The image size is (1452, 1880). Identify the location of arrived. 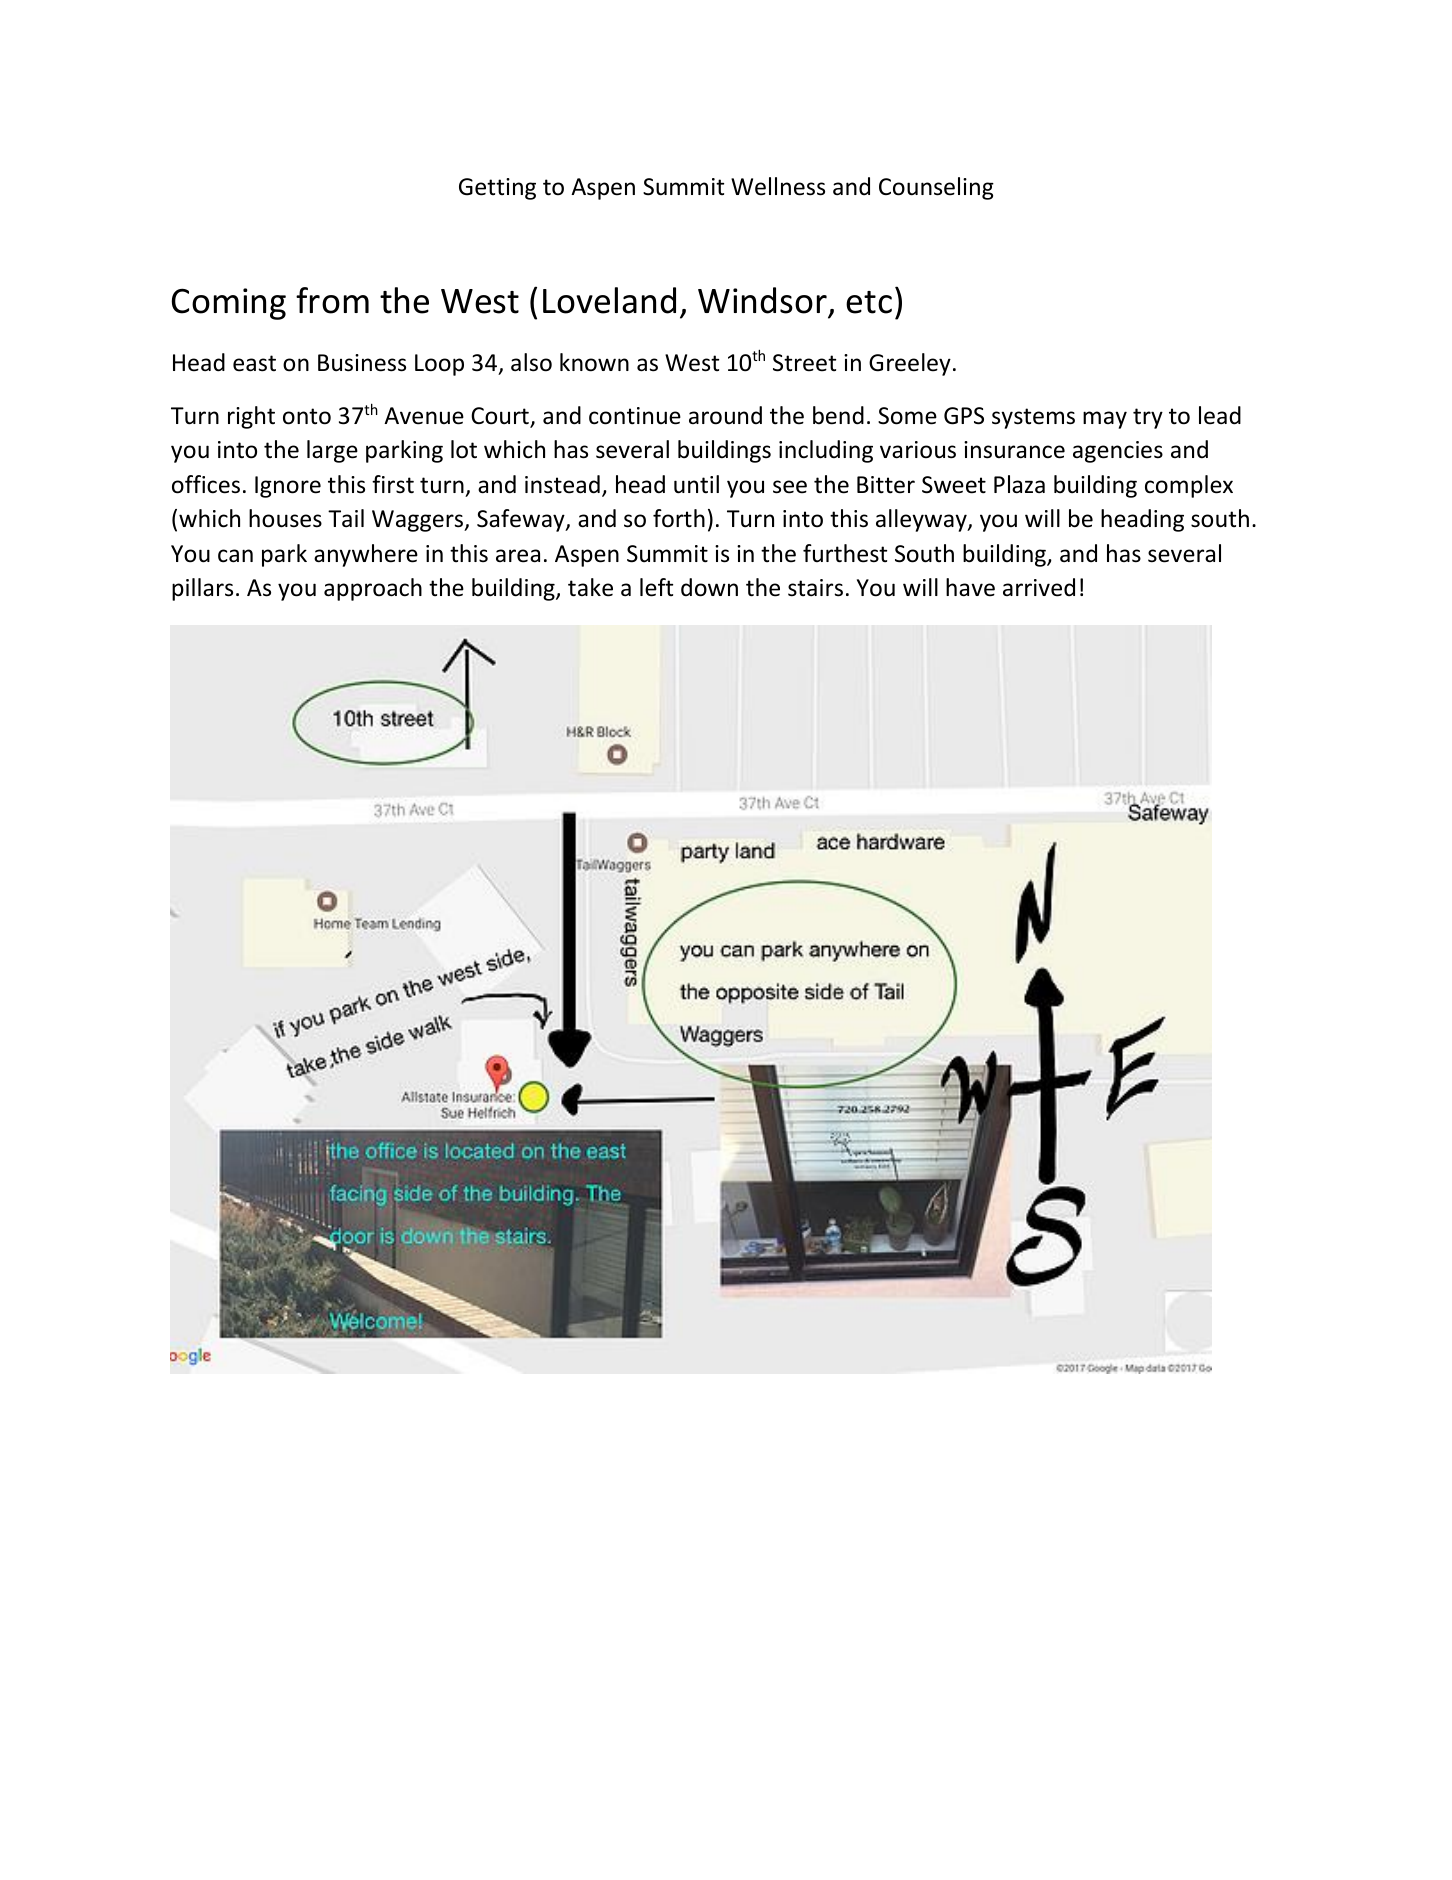
(1039, 587).
